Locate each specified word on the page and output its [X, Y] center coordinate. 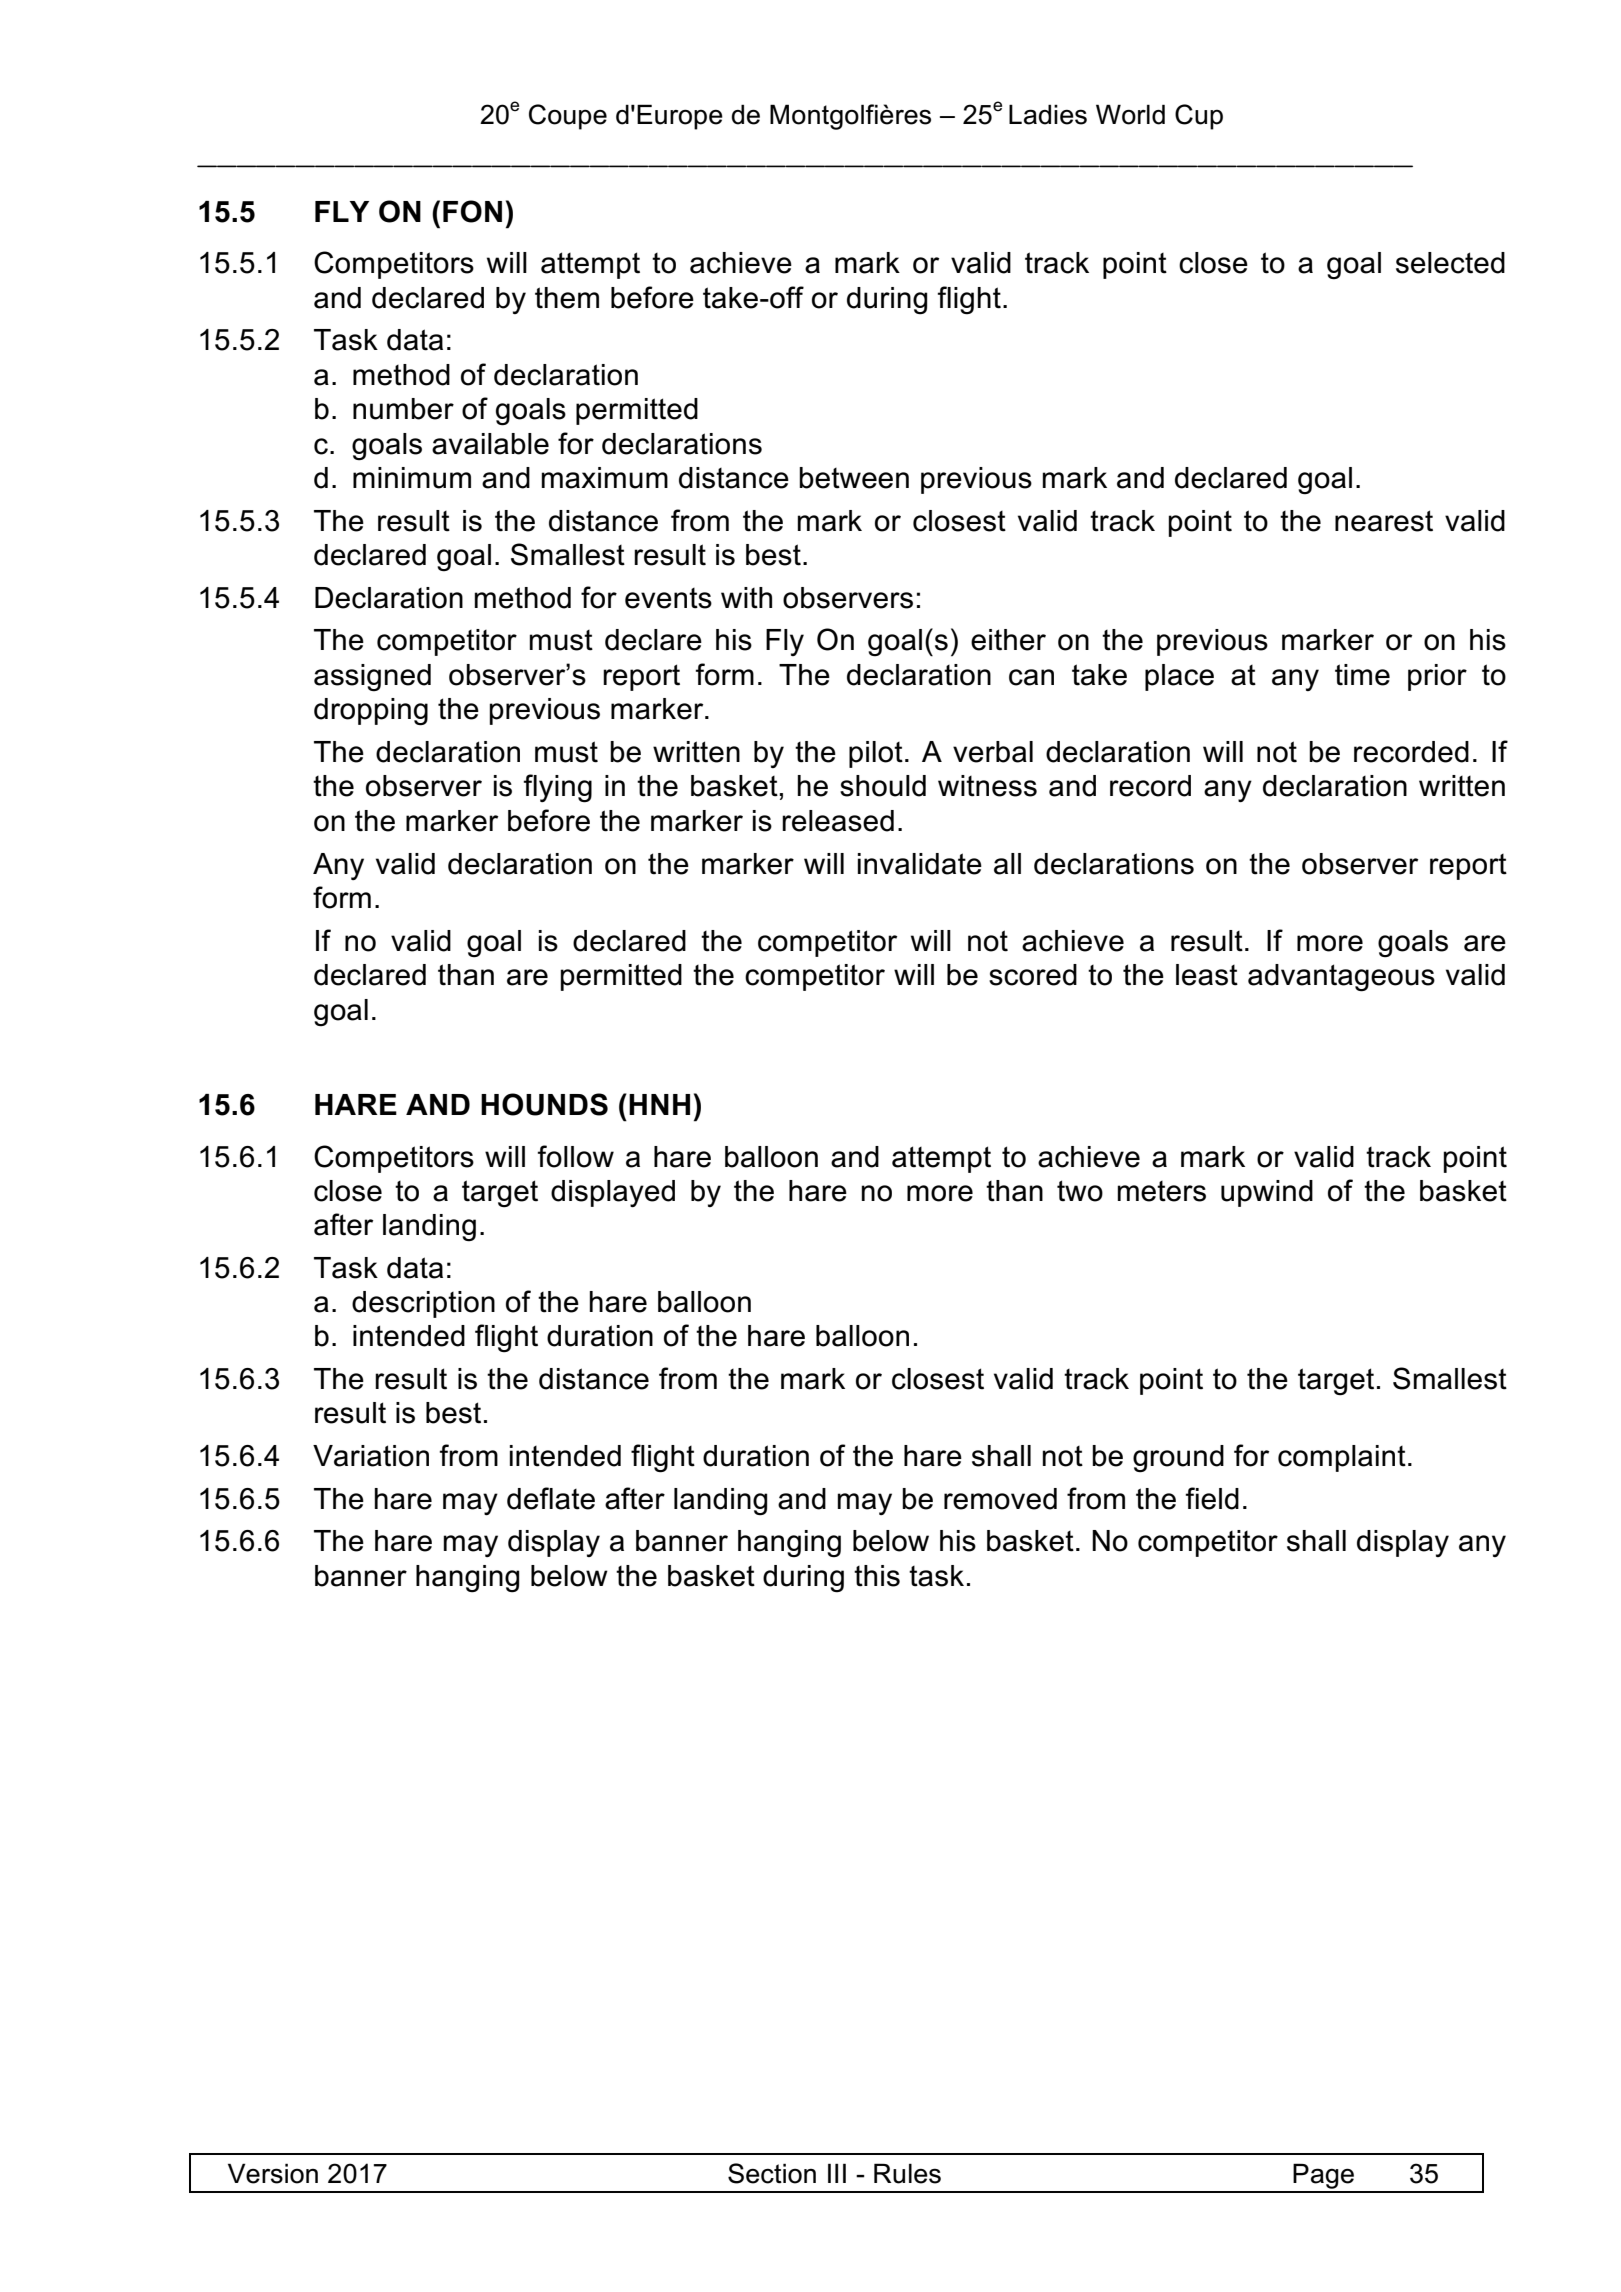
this [877, 1576]
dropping [371, 712]
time [1362, 675]
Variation [371, 1456]
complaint [1342, 1458]
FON [472, 211]
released [838, 821]
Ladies [1048, 114]
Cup [1199, 117]
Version [273, 2173]
